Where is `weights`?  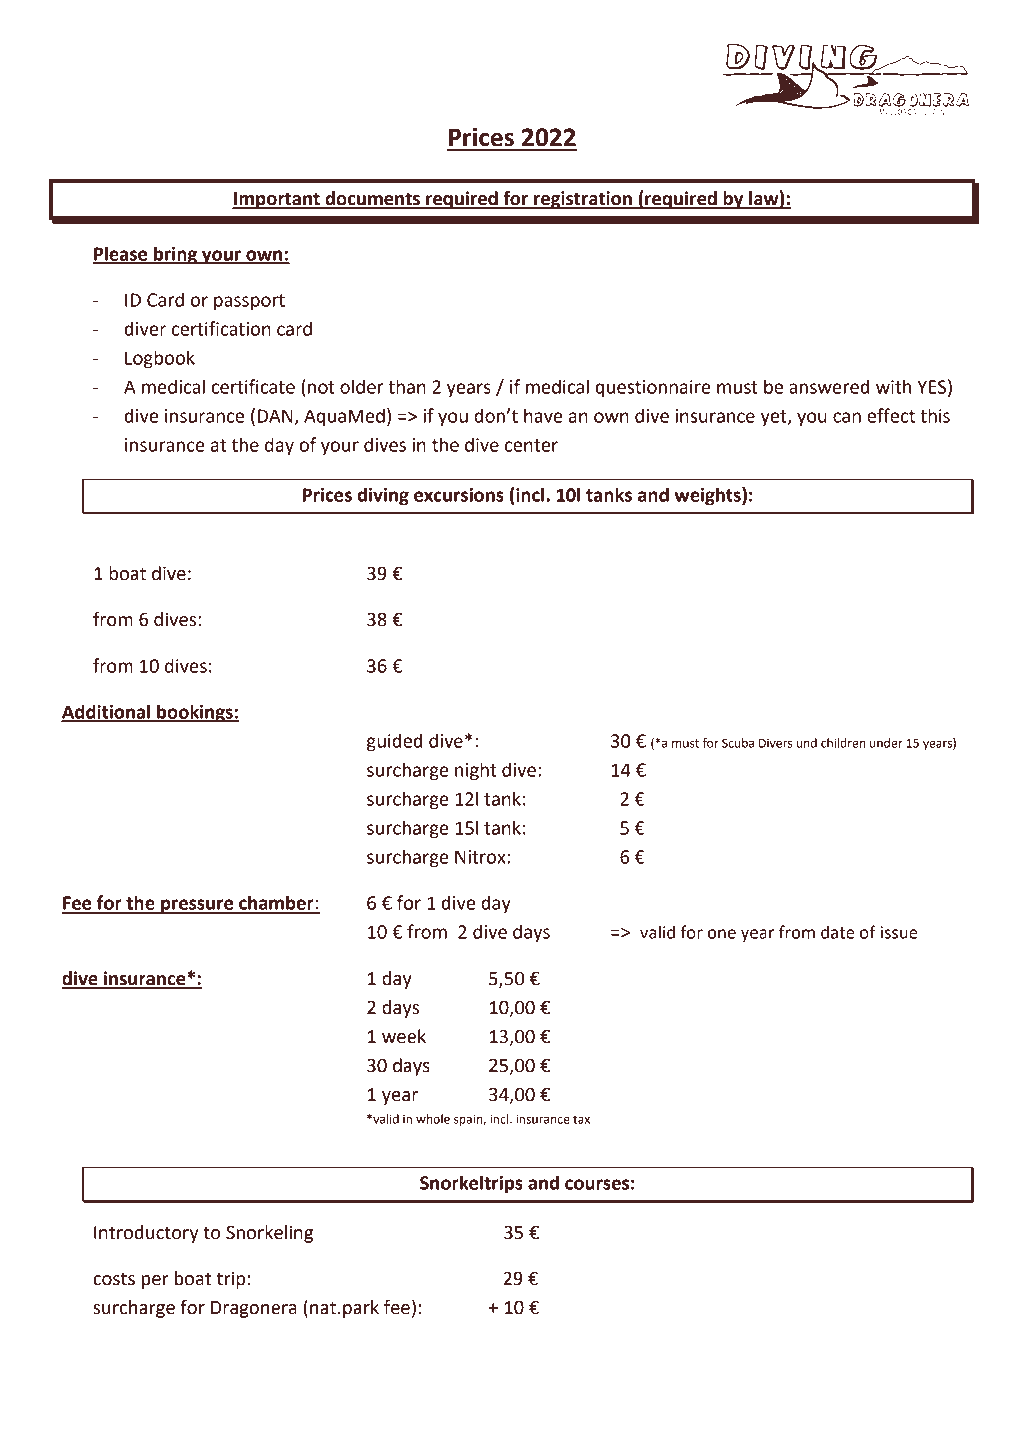 weights is located at coordinates (708, 496).
